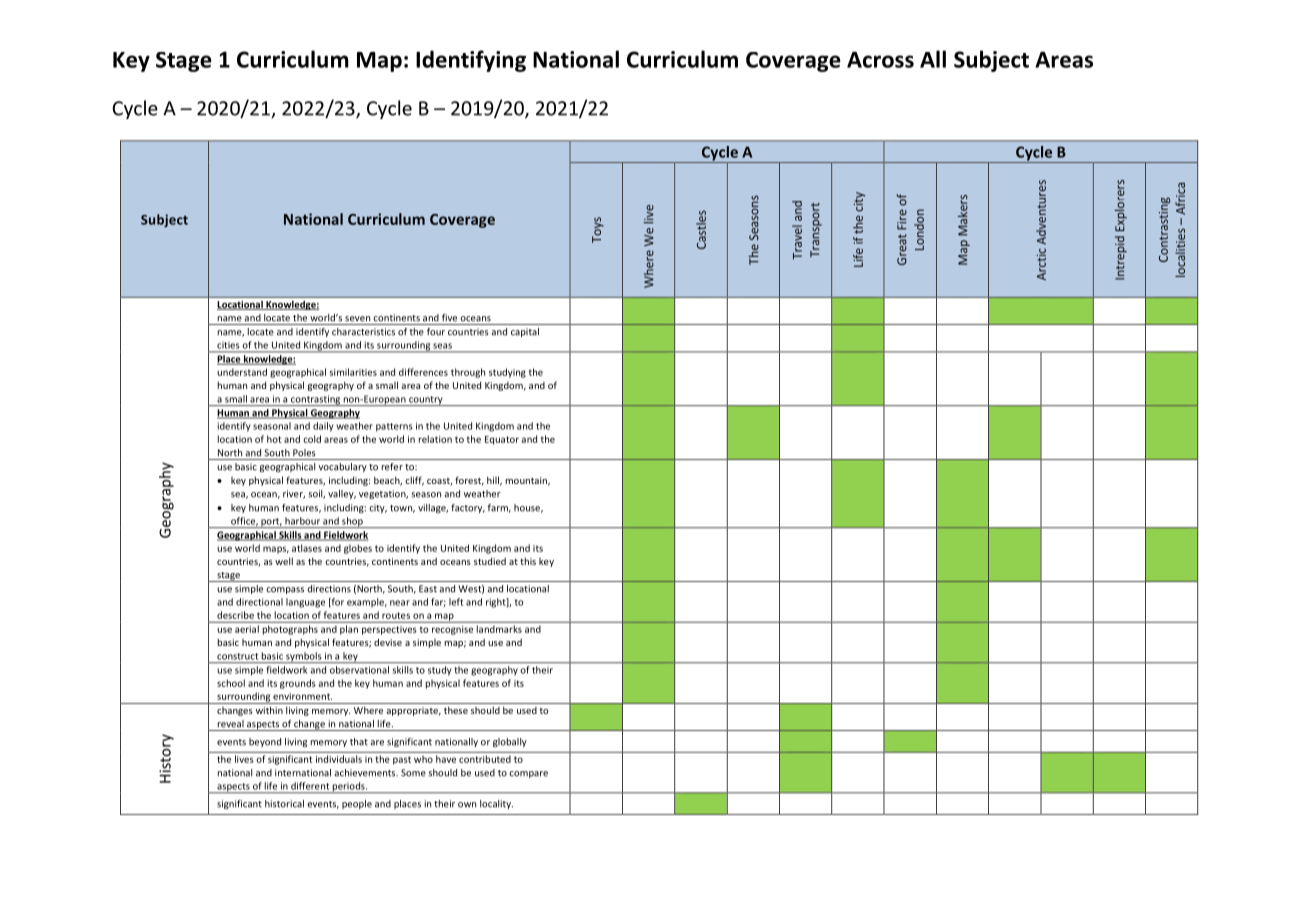  Describe the element at coordinates (528, 774) in the screenshot. I see `compare` at that location.
